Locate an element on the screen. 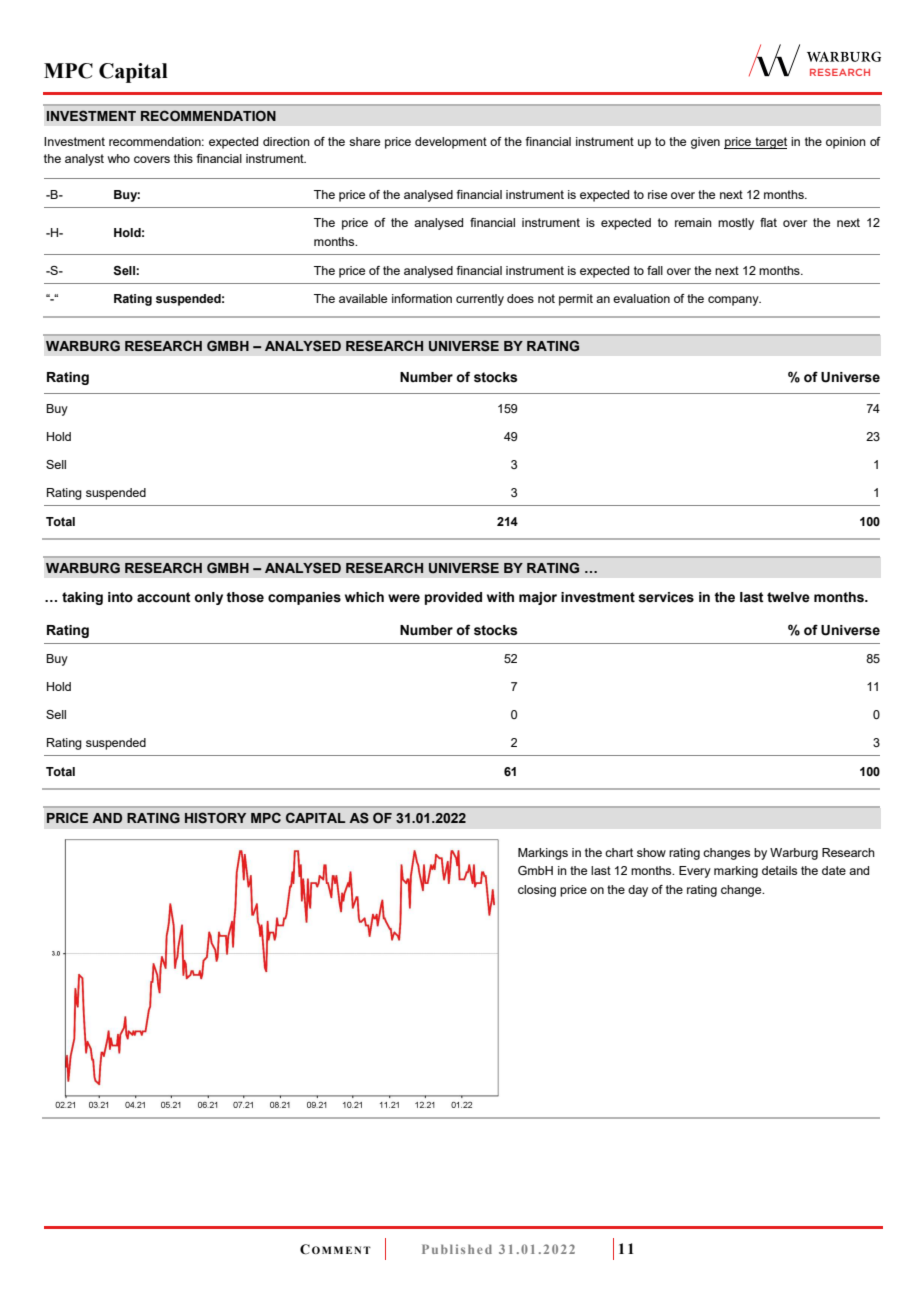  account is located at coordinates (164, 597).
